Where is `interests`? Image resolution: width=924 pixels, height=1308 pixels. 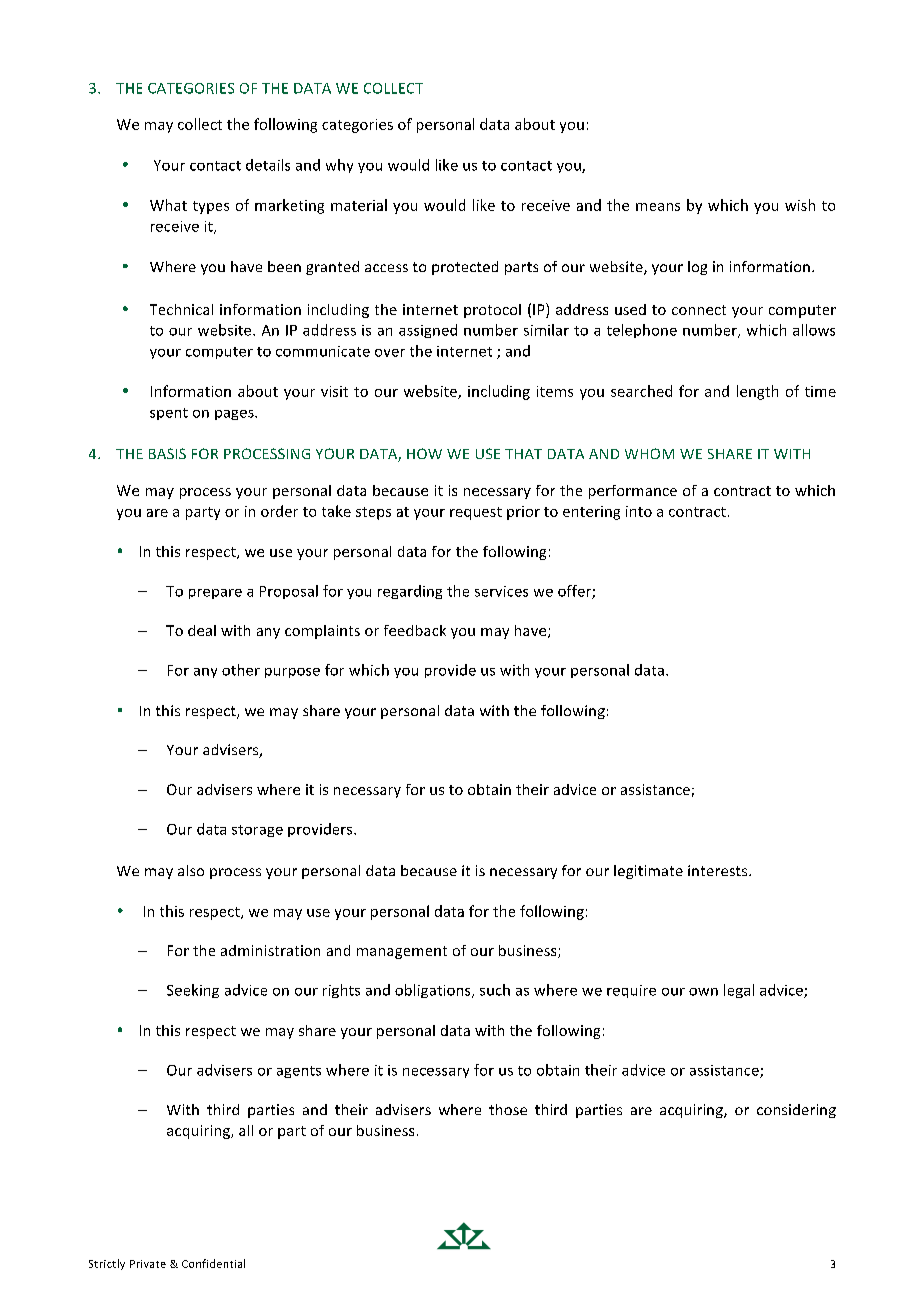
interests is located at coordinates (719, 870).
